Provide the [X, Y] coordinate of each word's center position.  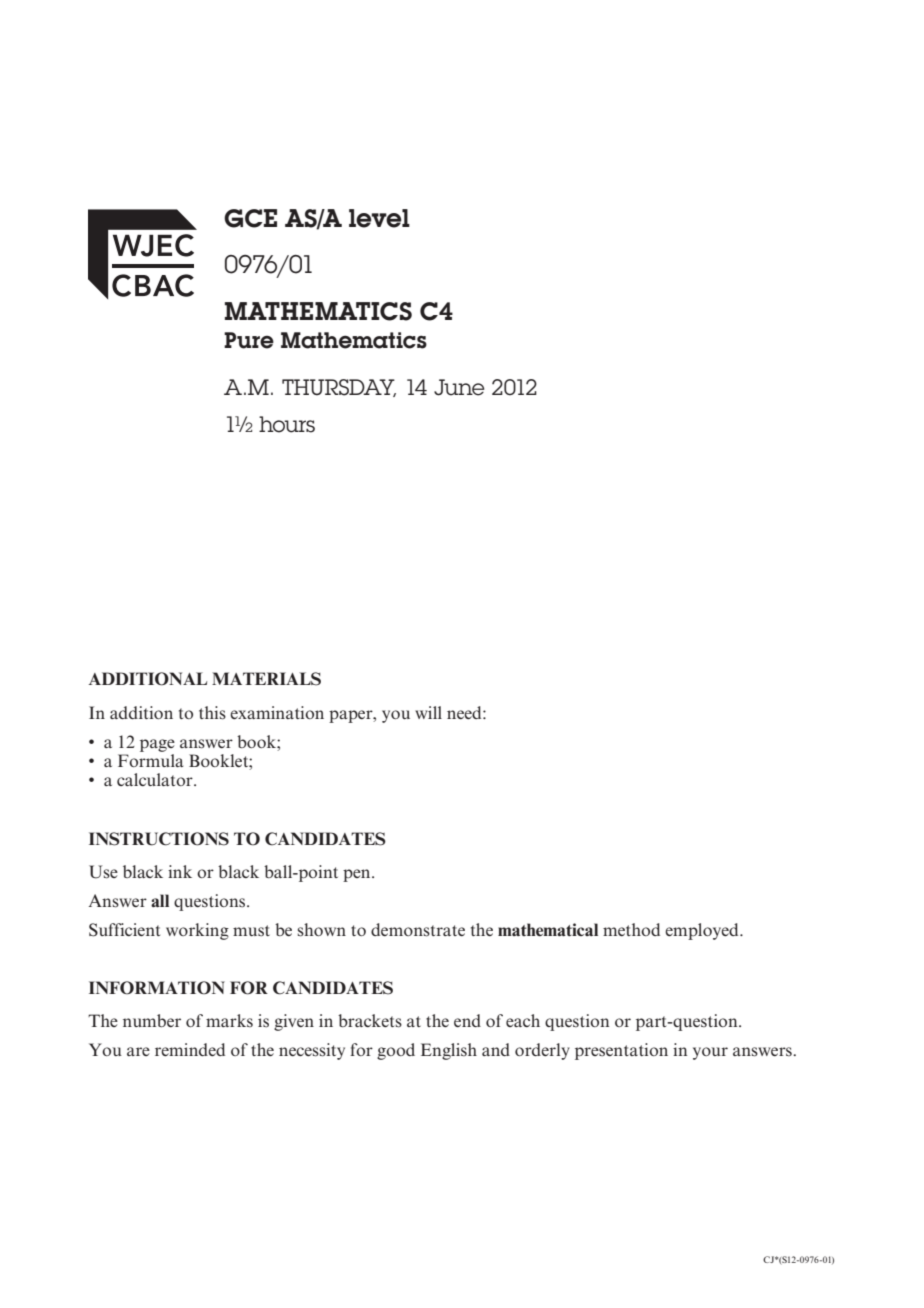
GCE [250, 218]
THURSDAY [339, 388]
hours [287, 424]
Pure [249, 340]
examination [277, 712]
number [152, 1020]
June [459, 387]
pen [358, 875]
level [379, 218]
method [631, 929]
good [396, 1051]
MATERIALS [266, 679]
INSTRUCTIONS [159, 839]
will [428, 712]
